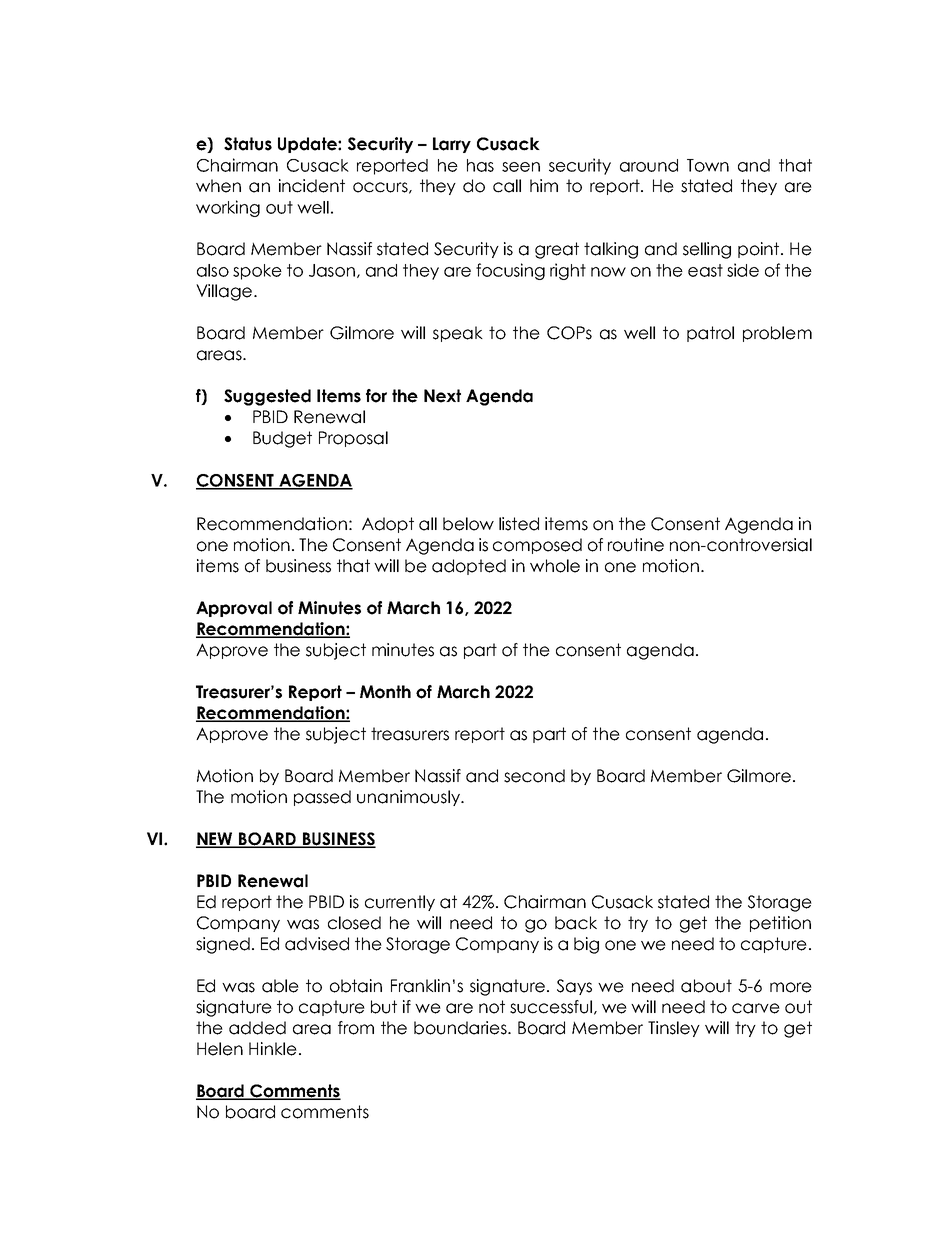  I want to click on incident, so click(312, 186).
